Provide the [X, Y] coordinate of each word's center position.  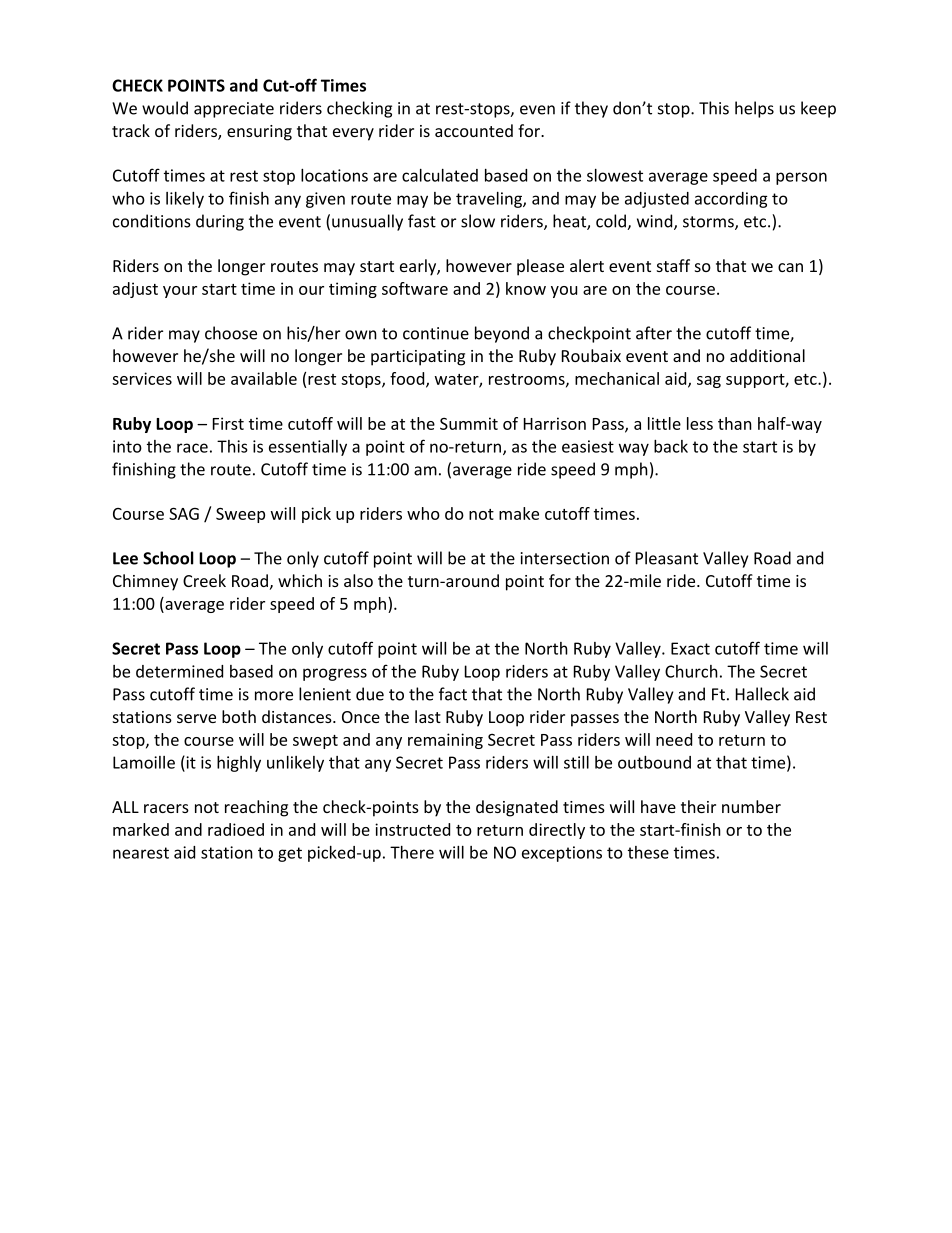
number [751, 806]
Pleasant [667, 558]
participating [418, 358]
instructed [412, 829]
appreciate [234, 110]
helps [754, 109]
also [358, 580]
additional [767, 355]
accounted [474, 130]
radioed [236, 829]
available [264, 378]
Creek [204, 580]
